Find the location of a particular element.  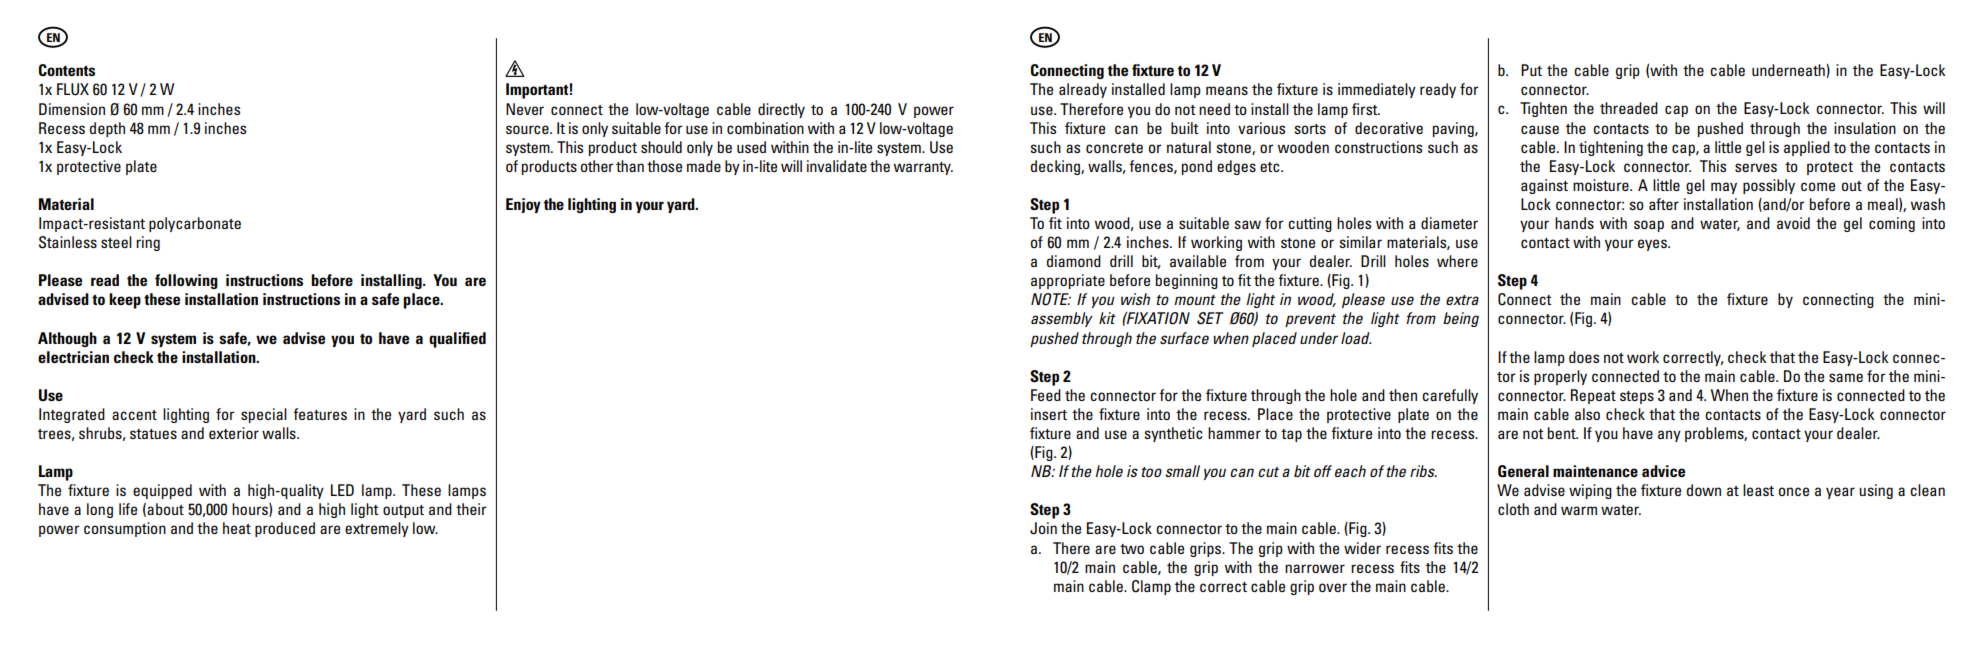

two is located at coordinates (1132, 549).
